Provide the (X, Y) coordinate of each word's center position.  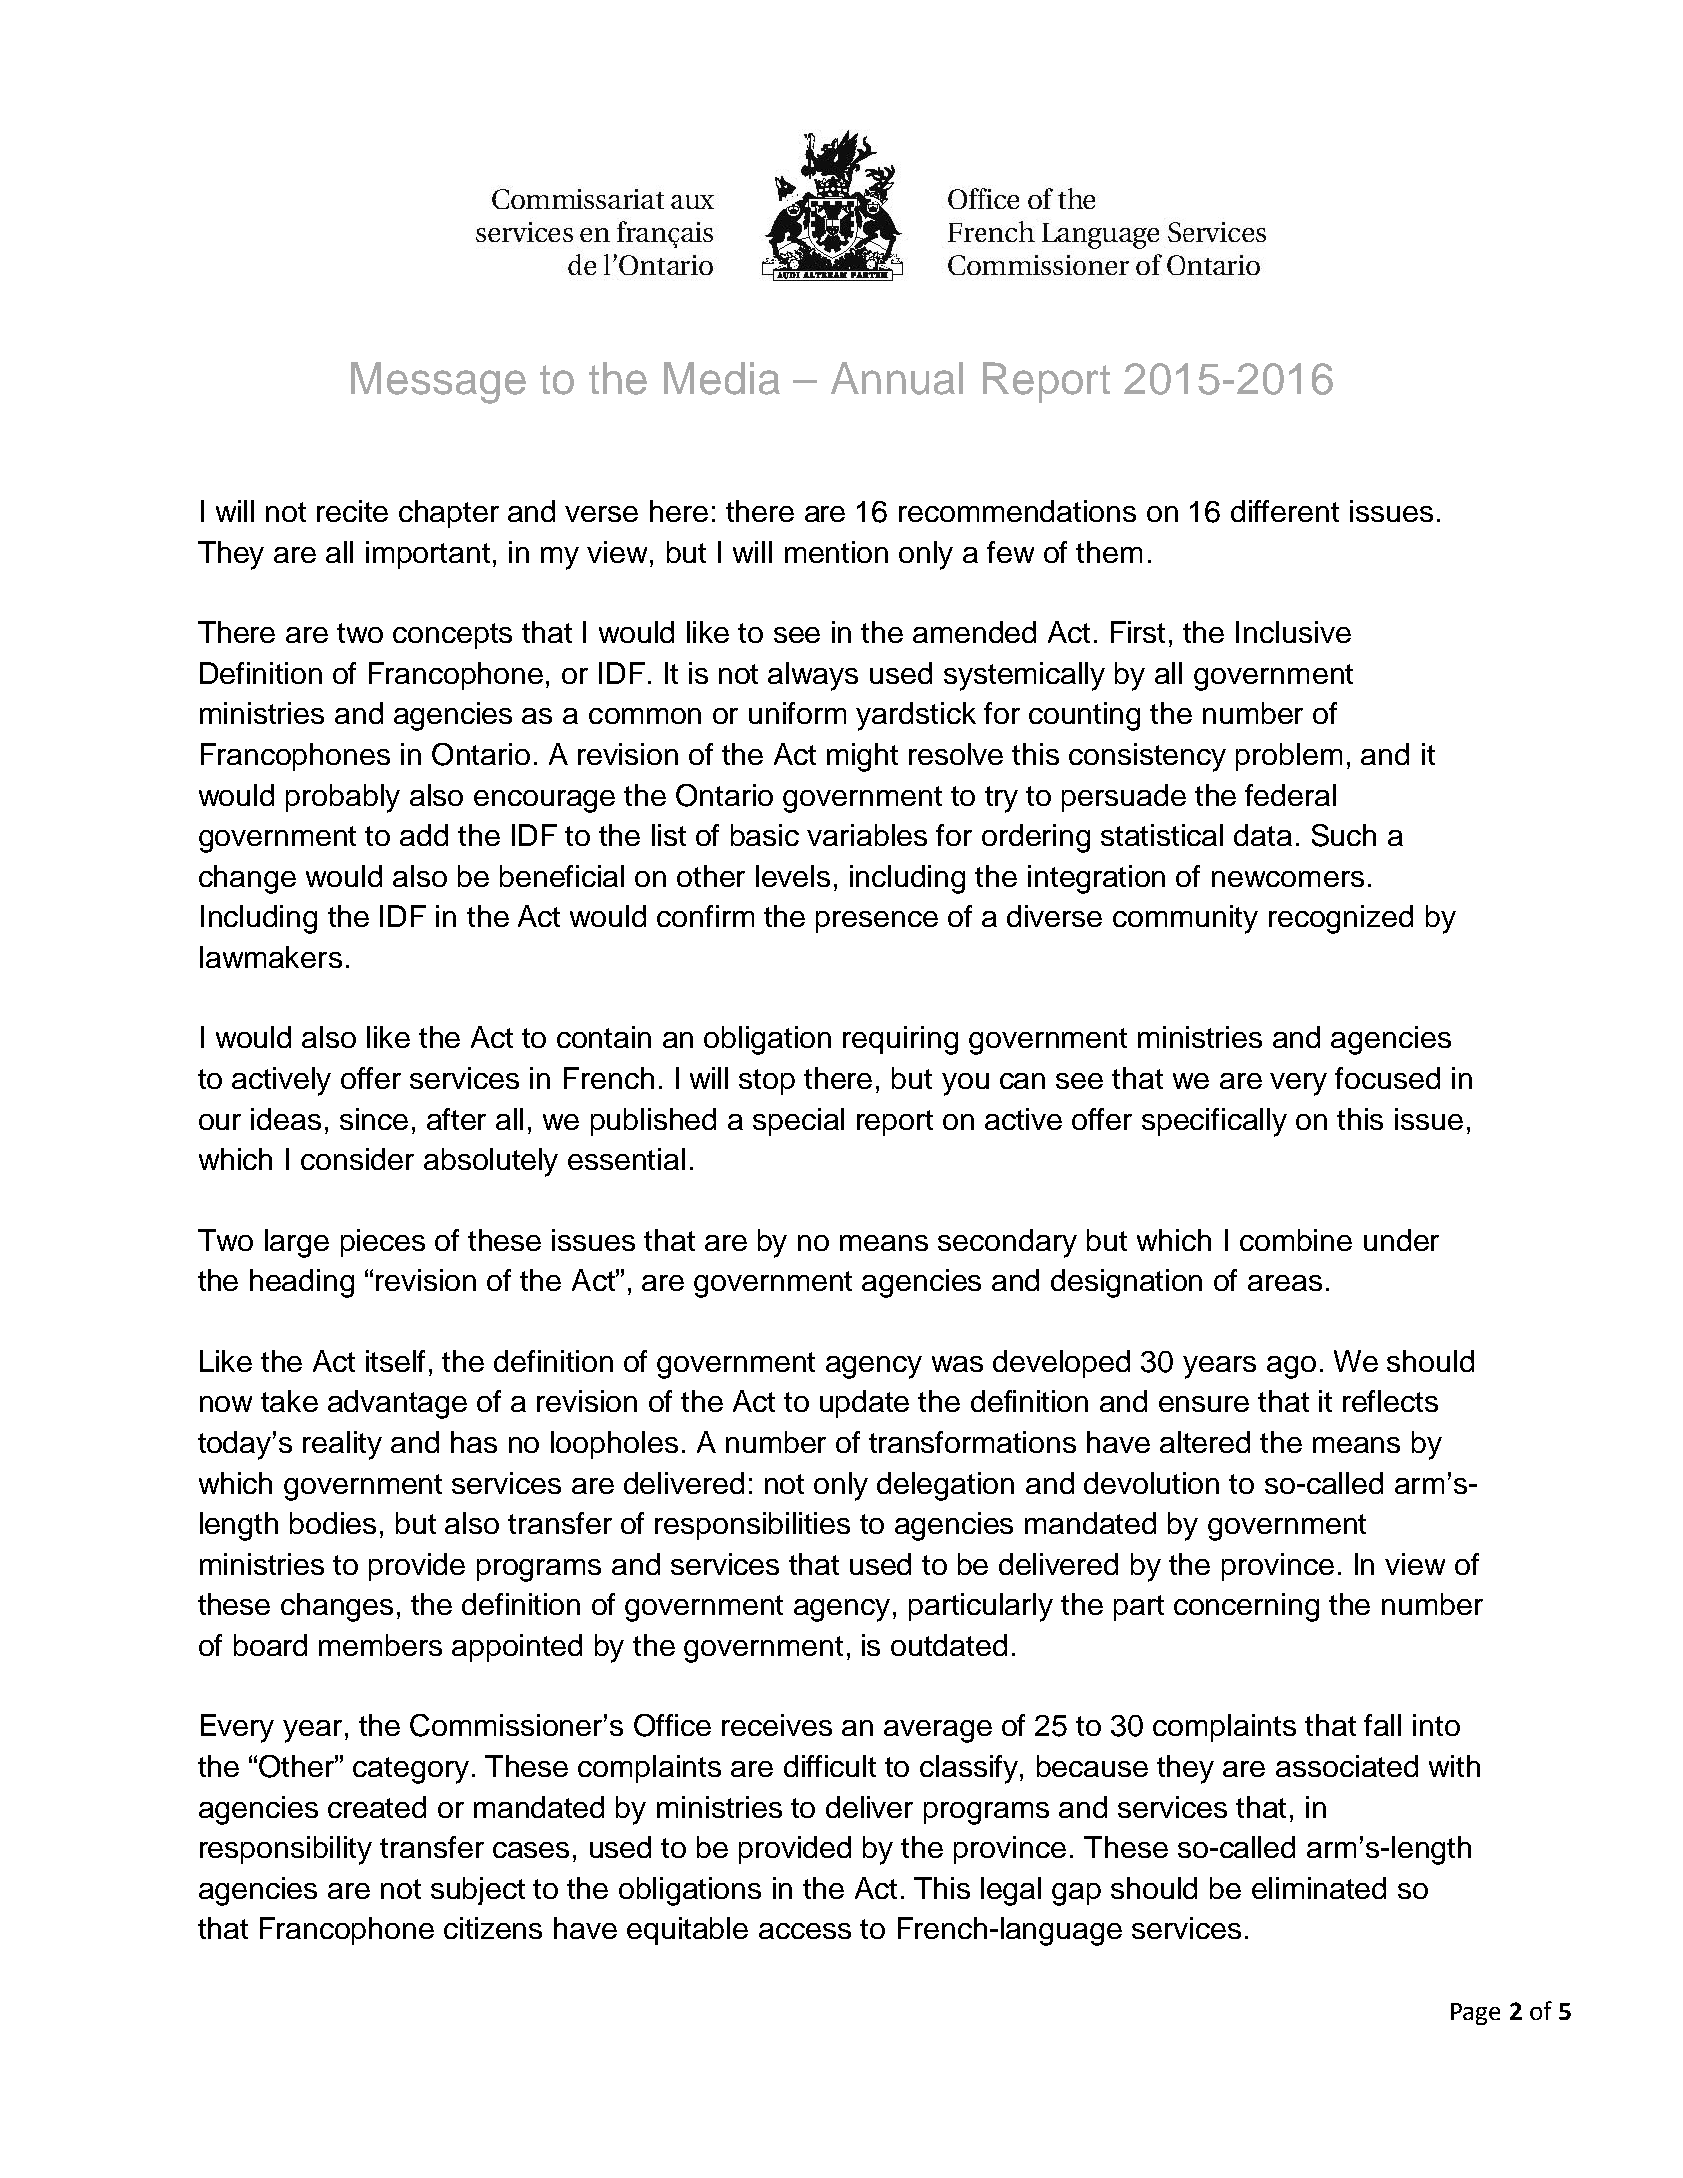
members (380, 1645)
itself (395, 1361)
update (864, 1404)
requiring (900, 1040)
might (862, 757)
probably (343, 798)
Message (438, 383)
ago (1291, 1367)
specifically (1214, 1122)
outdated (949, 1645)
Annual (897, 378)
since (374, 1119)
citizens (493, 1928)
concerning (1246, 1607)
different (1285, 511)
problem (1289, 757)
